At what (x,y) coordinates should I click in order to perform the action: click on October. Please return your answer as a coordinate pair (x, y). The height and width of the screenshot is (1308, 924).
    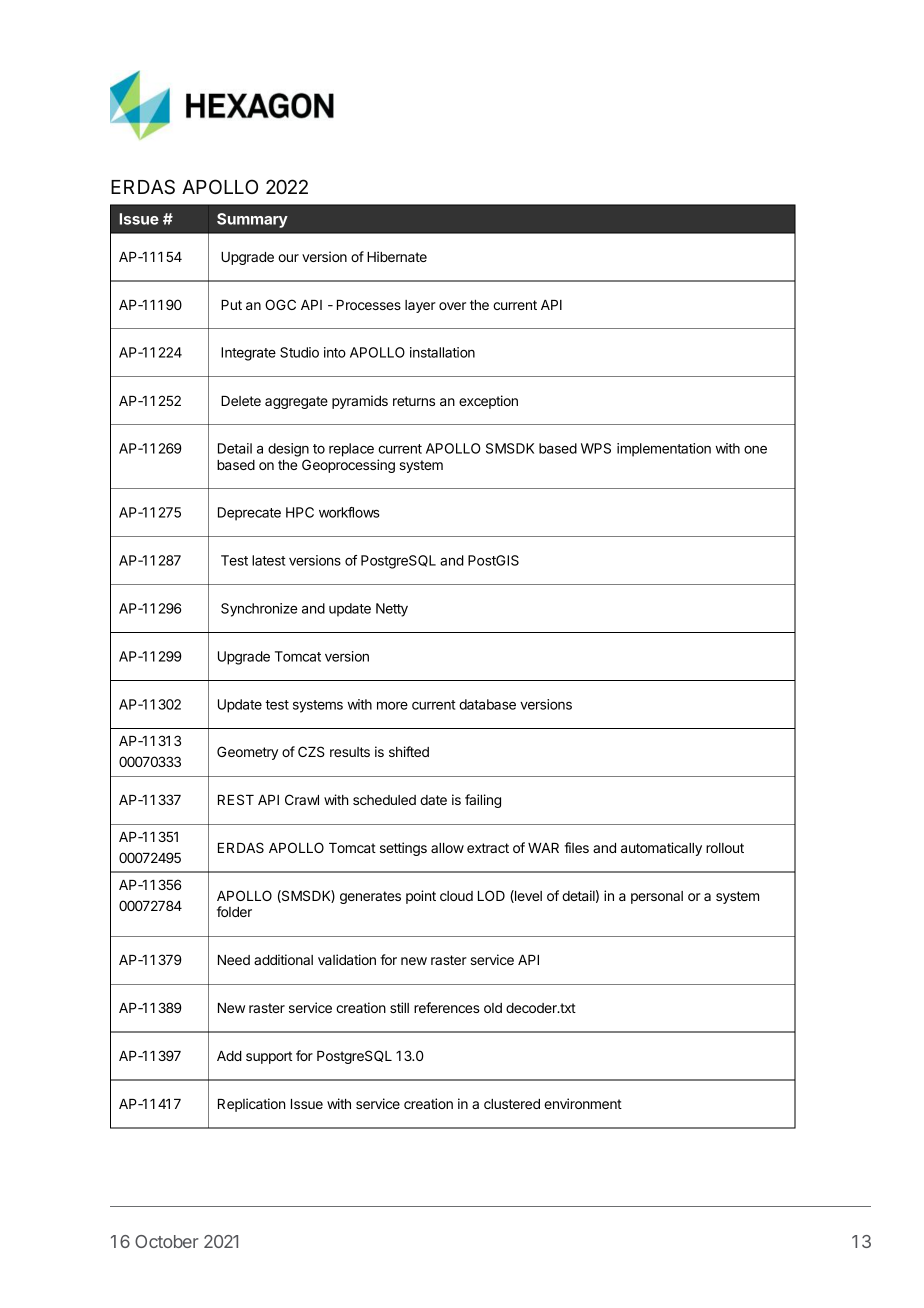
    Looking at the image, I should click on (167, 1241).
